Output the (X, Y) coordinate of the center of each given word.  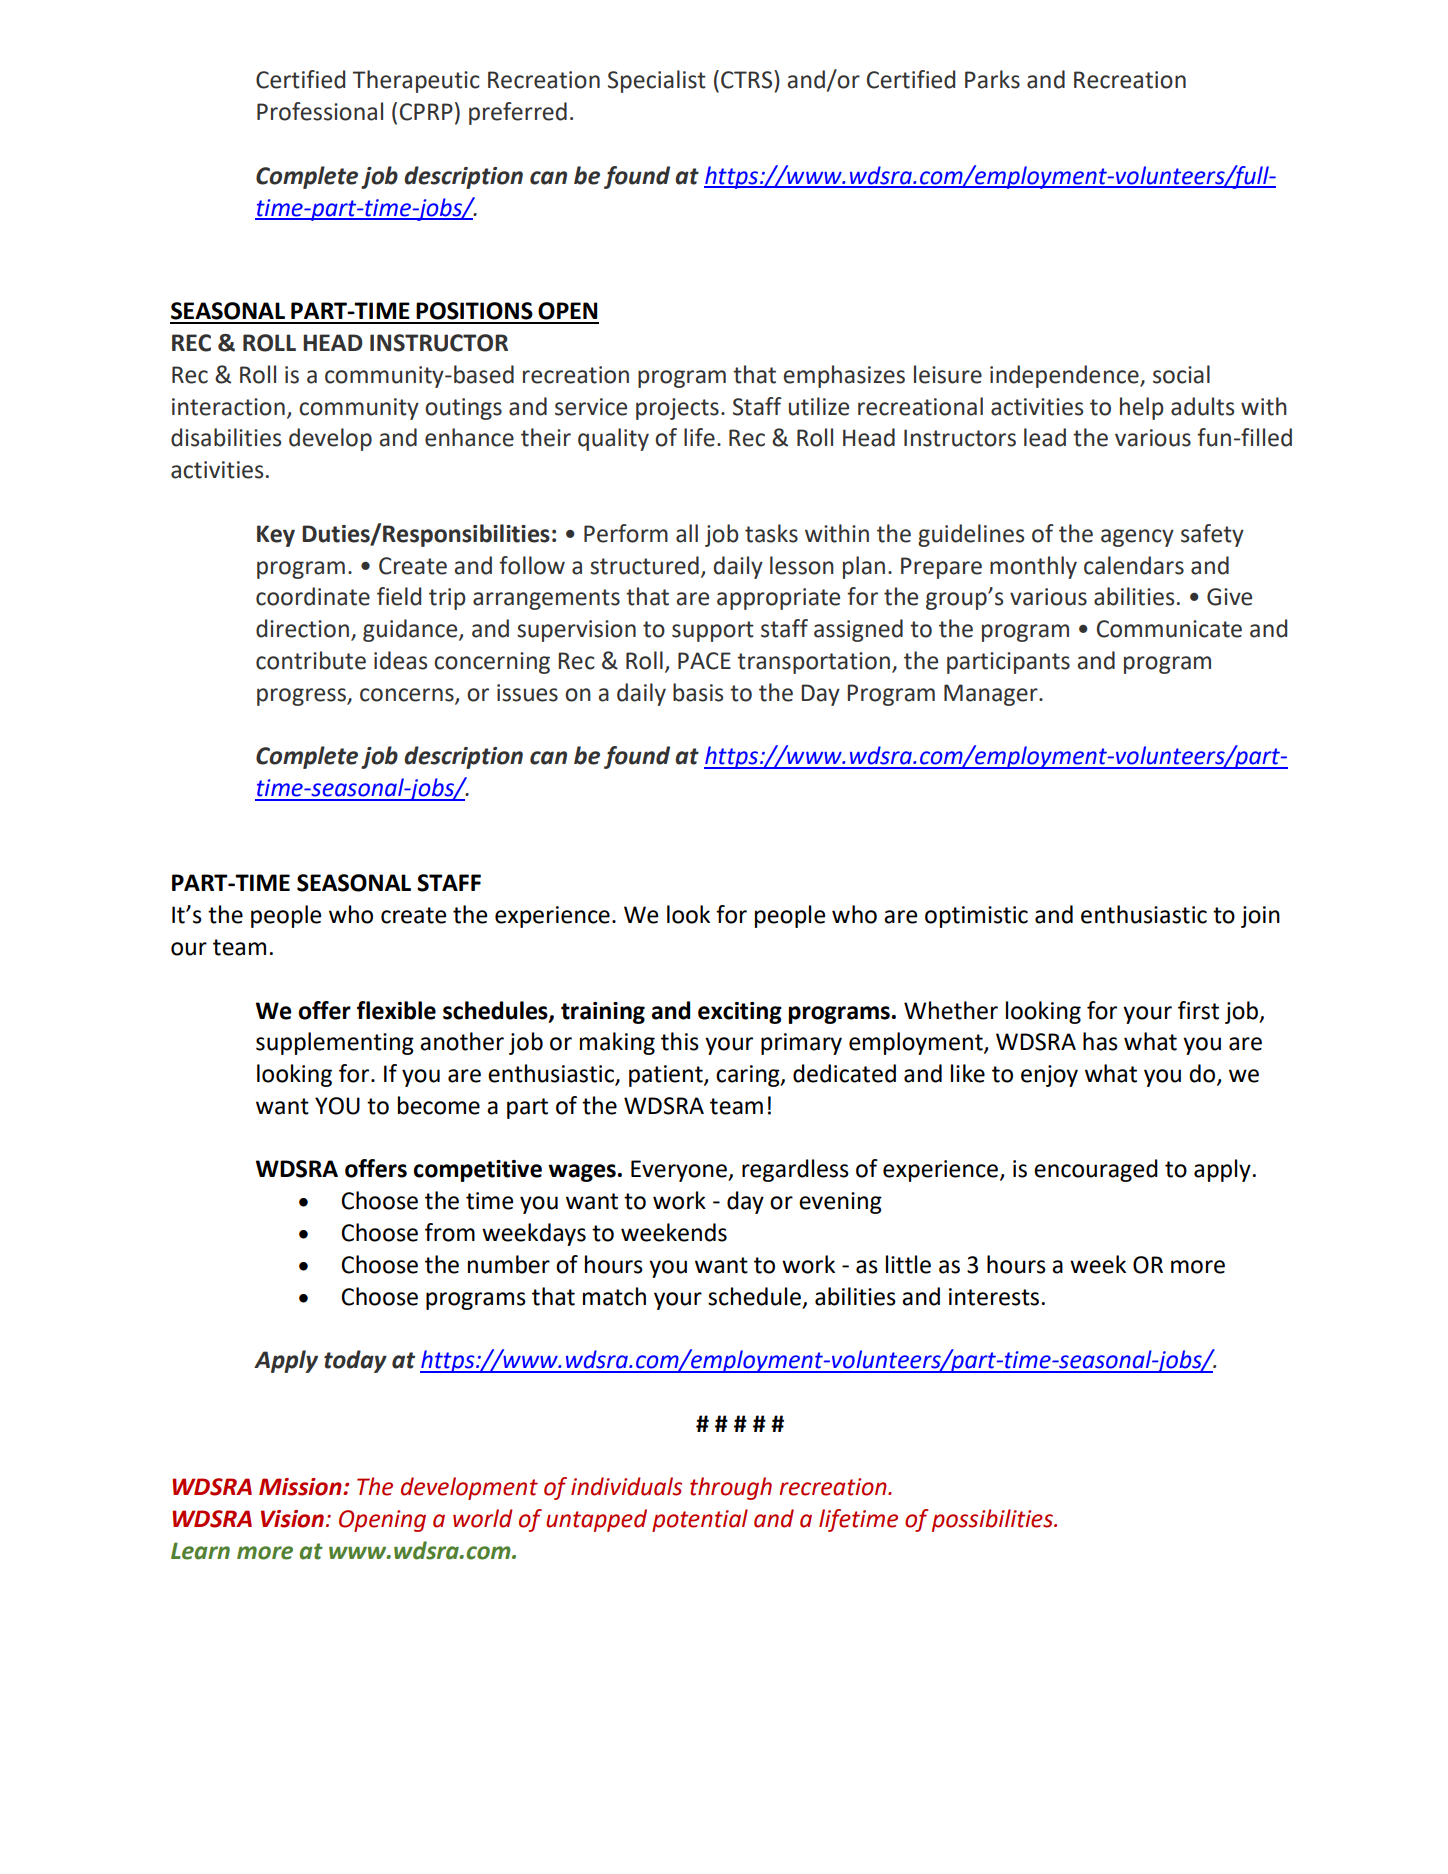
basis (698, 692)
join (1260, 917)
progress (302, 697)
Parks (992, 79)
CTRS (748, 79)
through (731, 1488)
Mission (301, 1487)
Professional (320, 111)
